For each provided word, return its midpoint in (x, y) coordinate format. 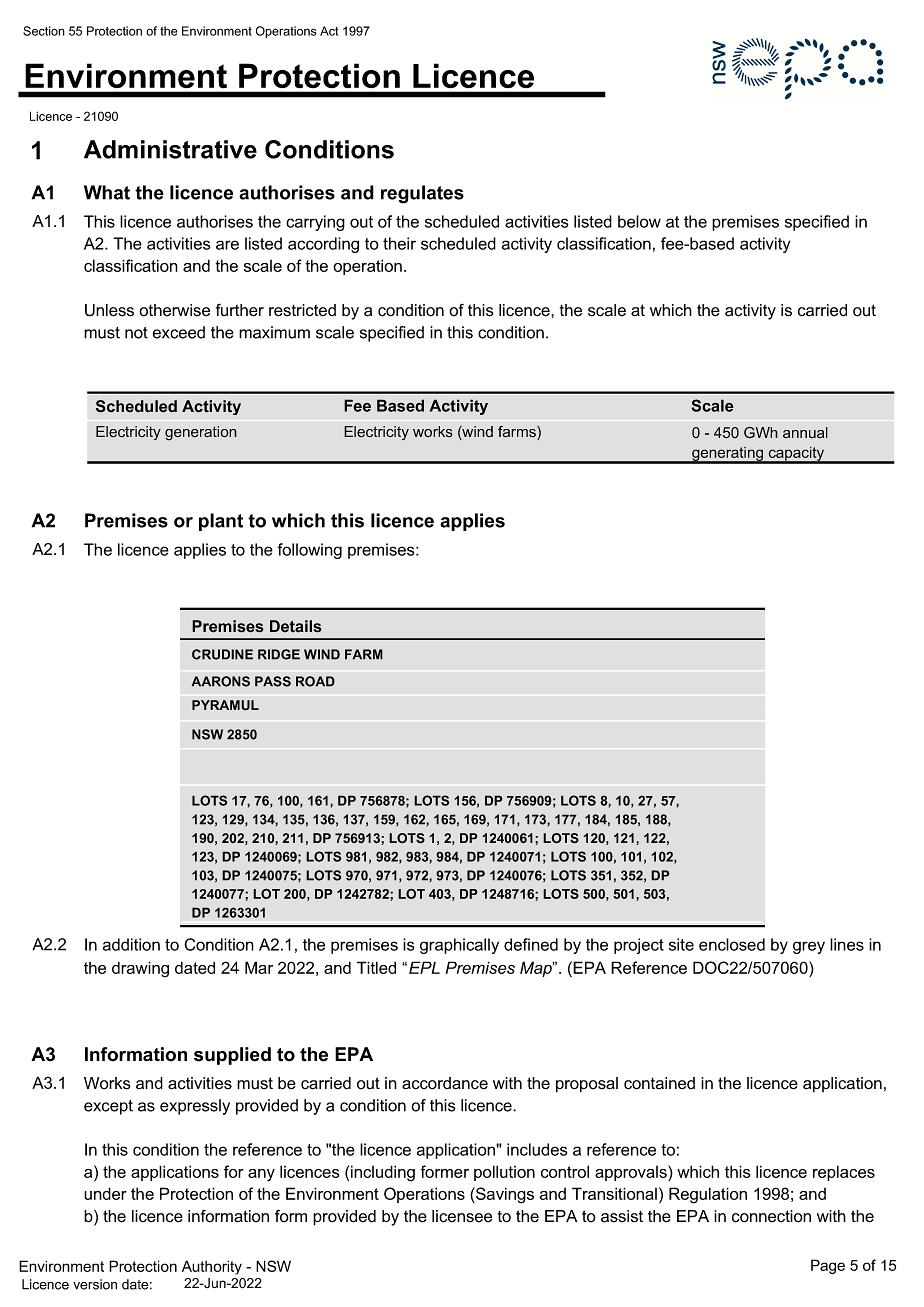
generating (727, 455)
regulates (422, 194)
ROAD (315, 681)
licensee (462, 1216)
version (95, 1284)
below (639, 221)
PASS (273, 681)
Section (44, 31)
